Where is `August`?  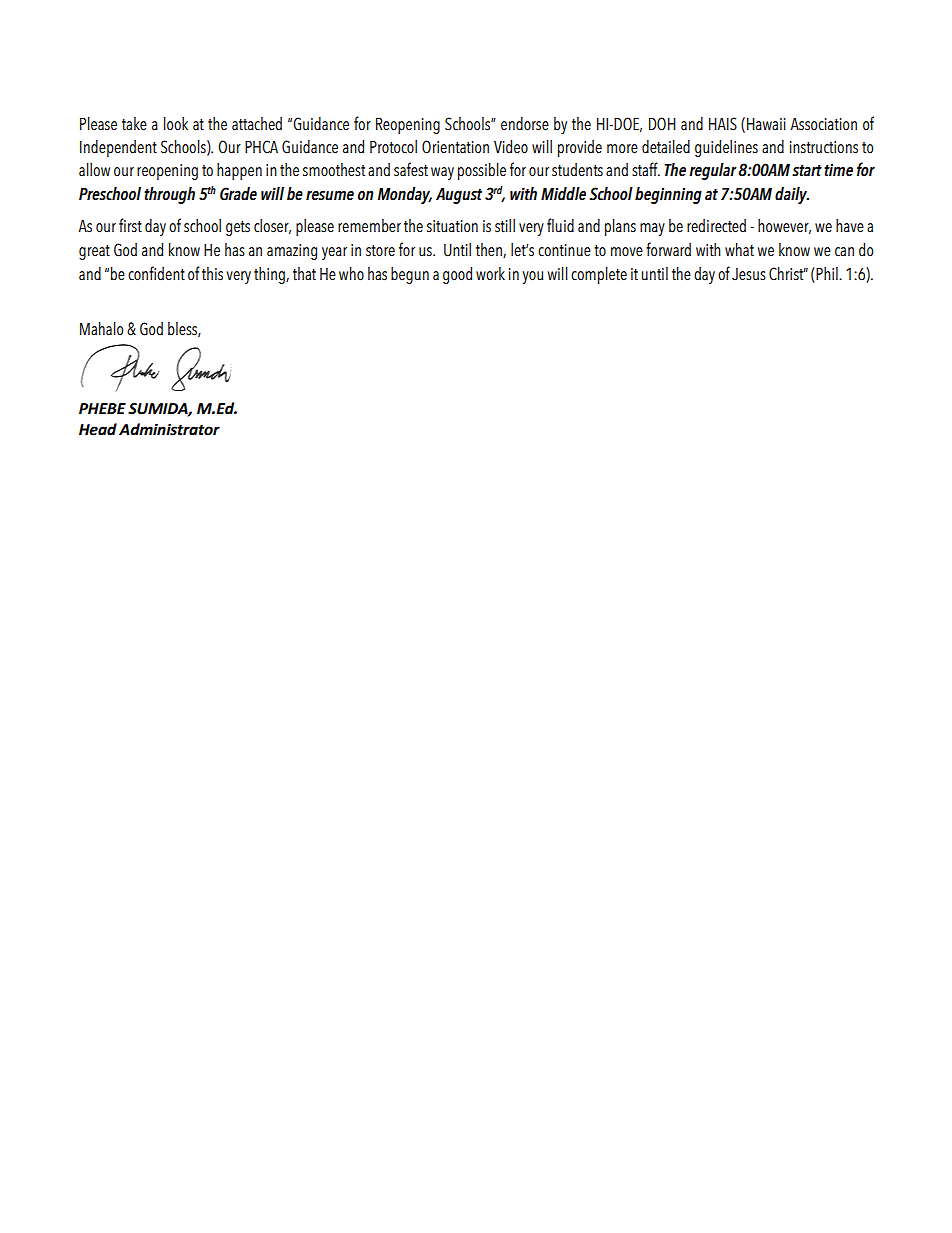
August is located at coordinates (459, 196).
